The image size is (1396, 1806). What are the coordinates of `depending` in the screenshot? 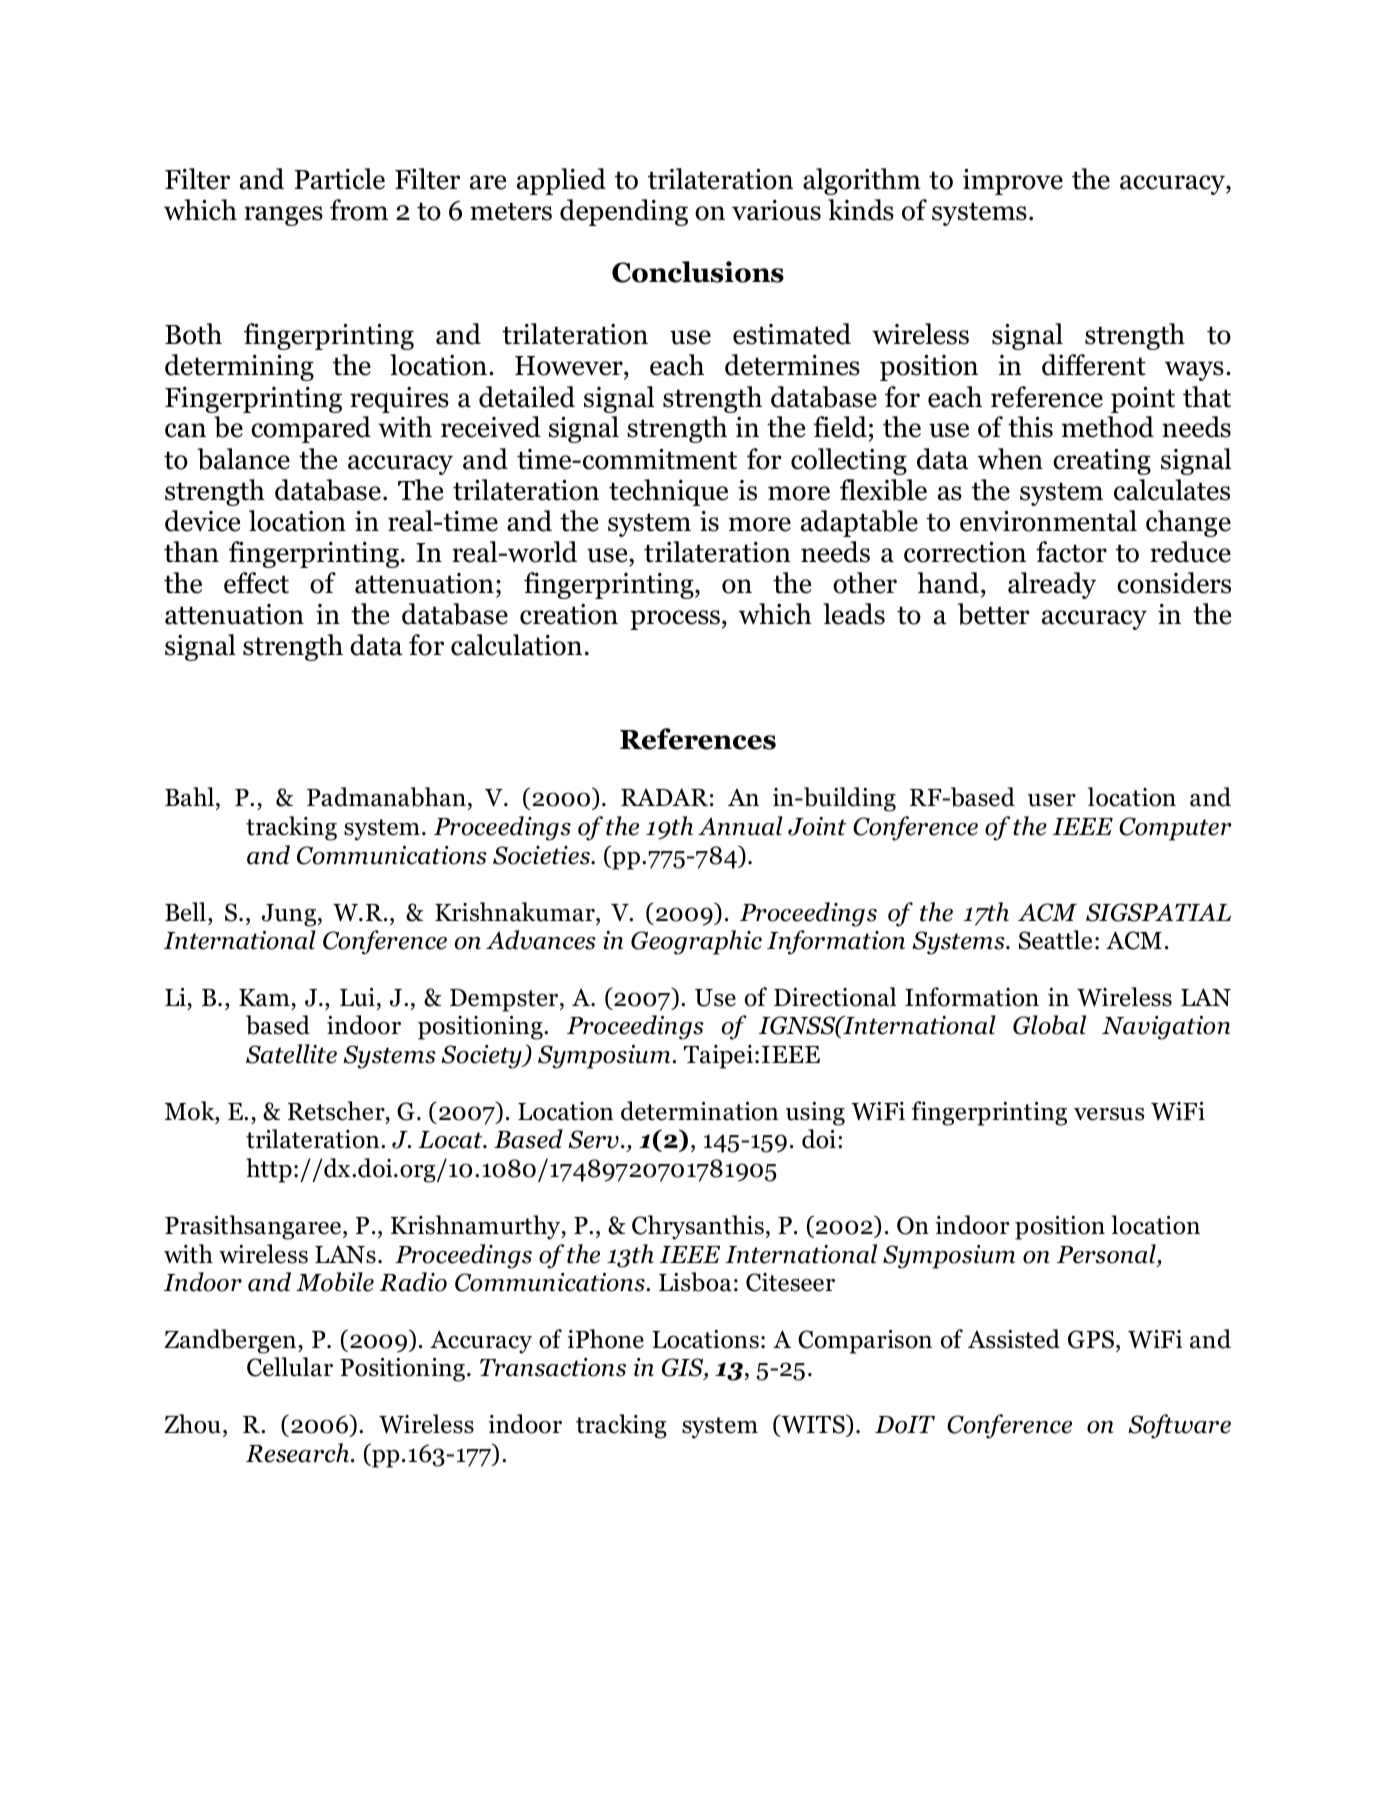 It's located at (624, 212).
